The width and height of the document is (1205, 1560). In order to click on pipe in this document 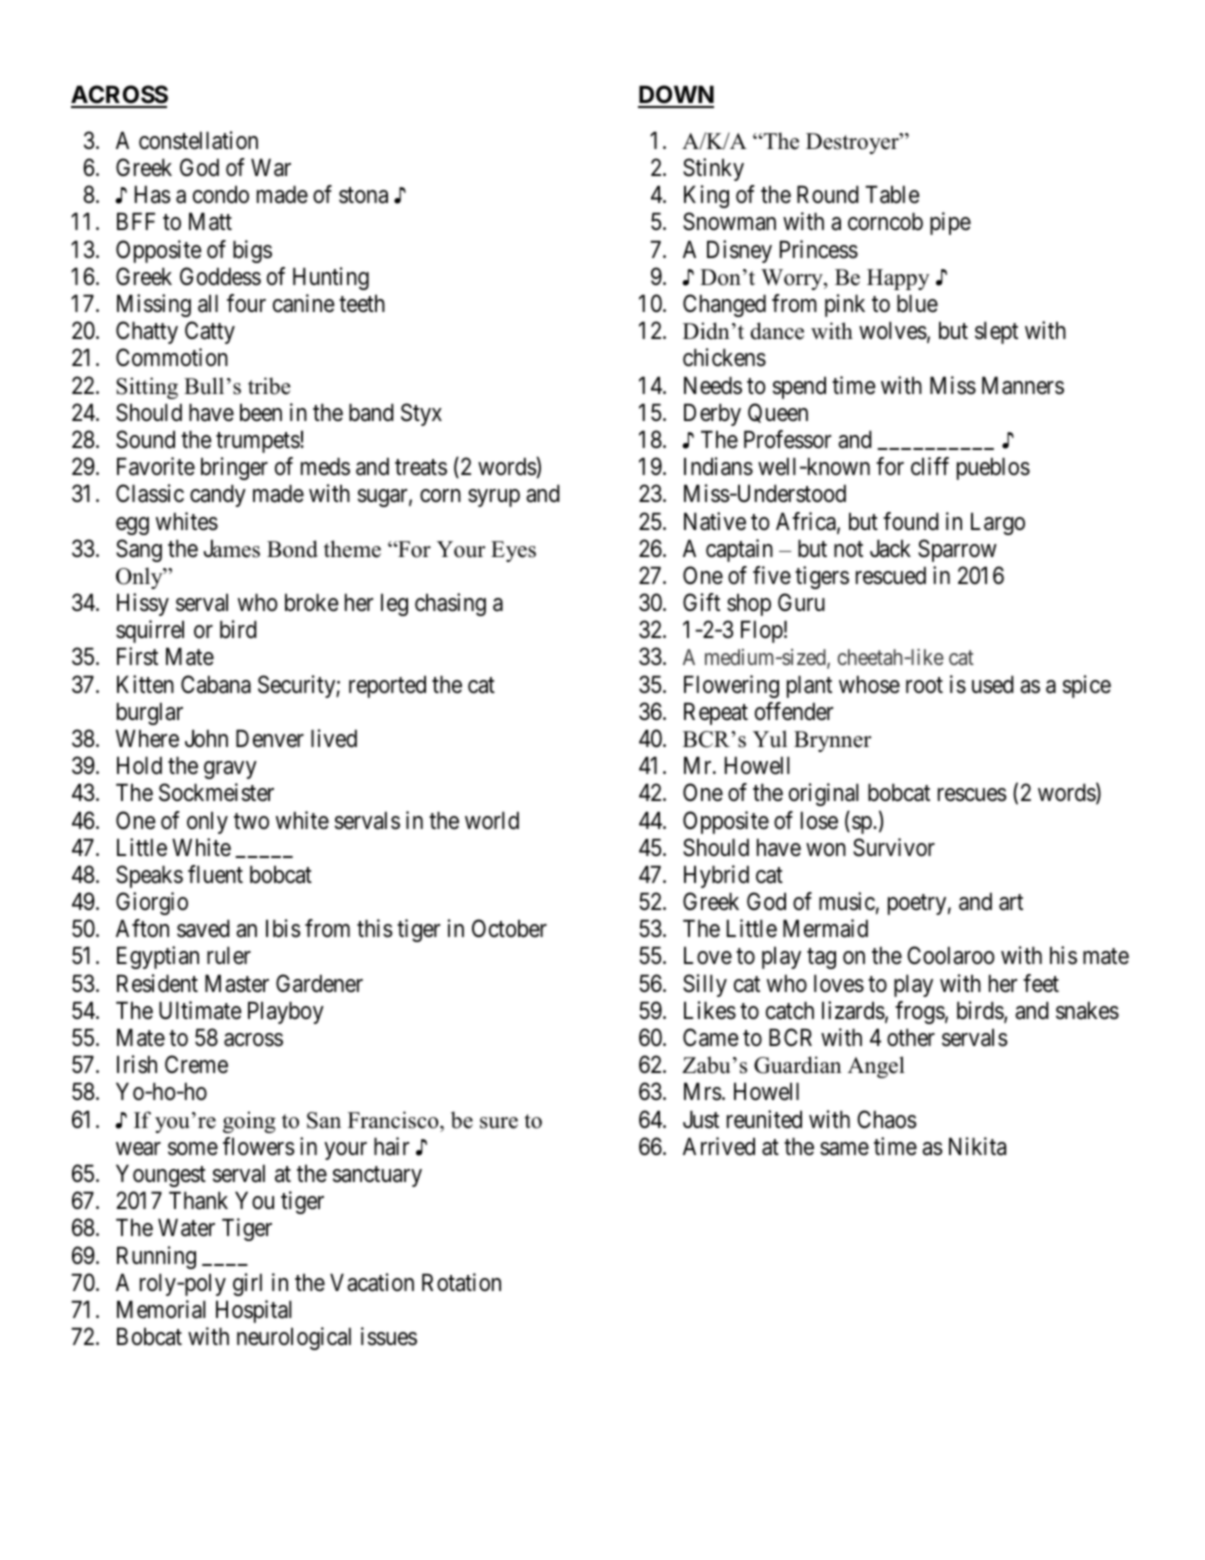, I will do `click(950, 223)`.
